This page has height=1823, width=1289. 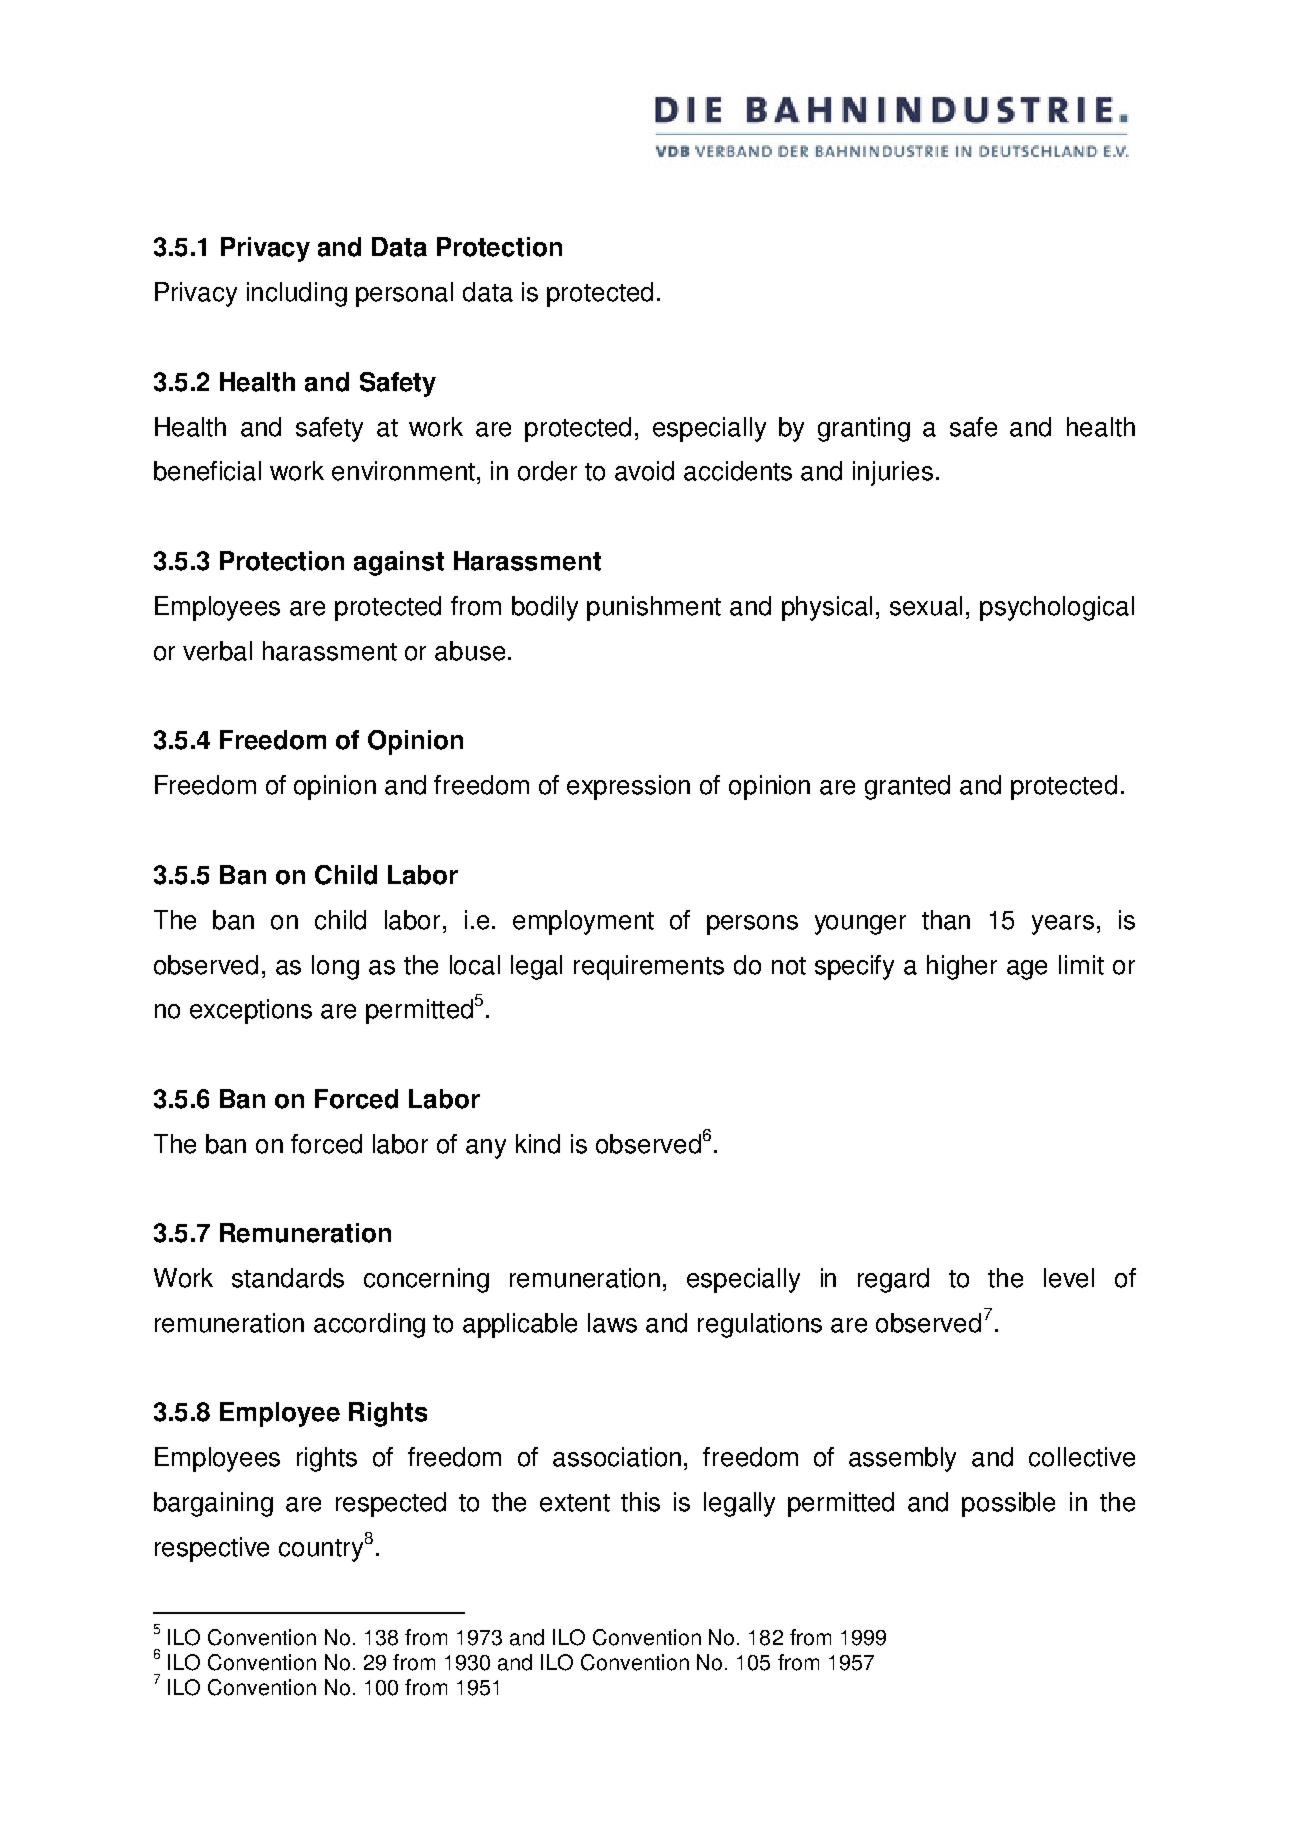 I want to click on granting, so click(x=864, y=429).
